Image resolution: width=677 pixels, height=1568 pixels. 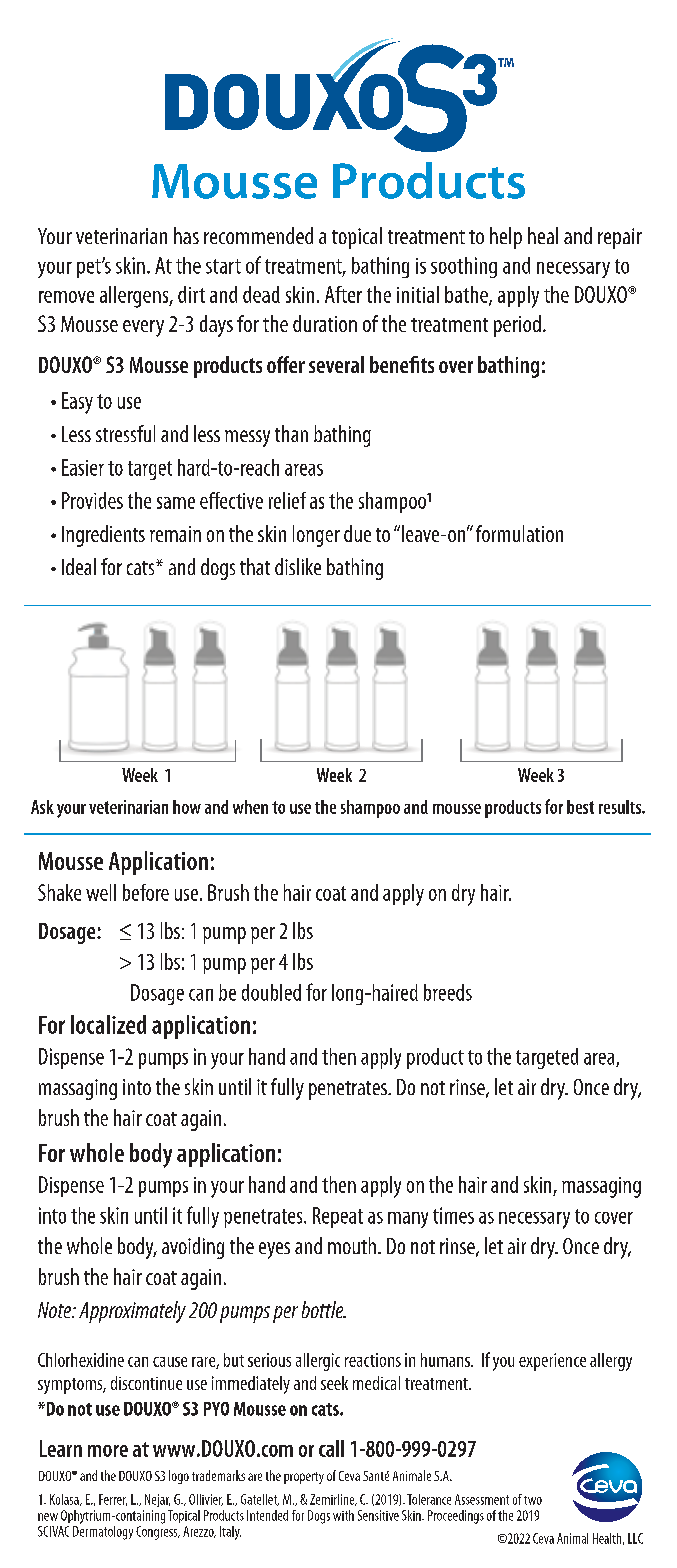 I want to click on After, so click(x=343, y=294).
